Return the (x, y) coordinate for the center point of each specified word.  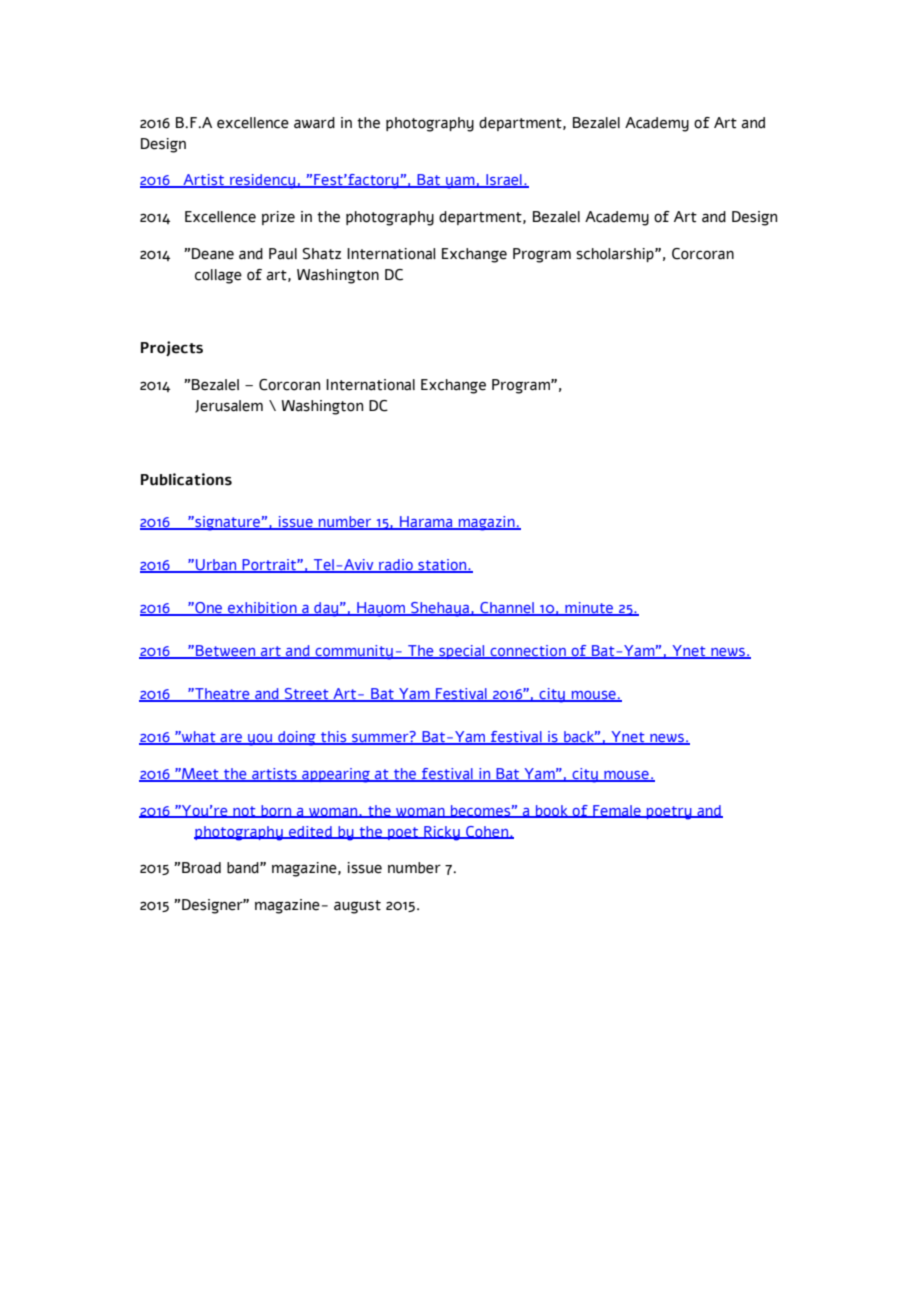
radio (396, 566)
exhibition (262, 609)
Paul (283, 254)
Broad (201, 868)
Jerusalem (229, 406)
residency (263, 181)
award (314, 123)
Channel (507, 609)
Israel (504, 181)
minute (589, 609)
